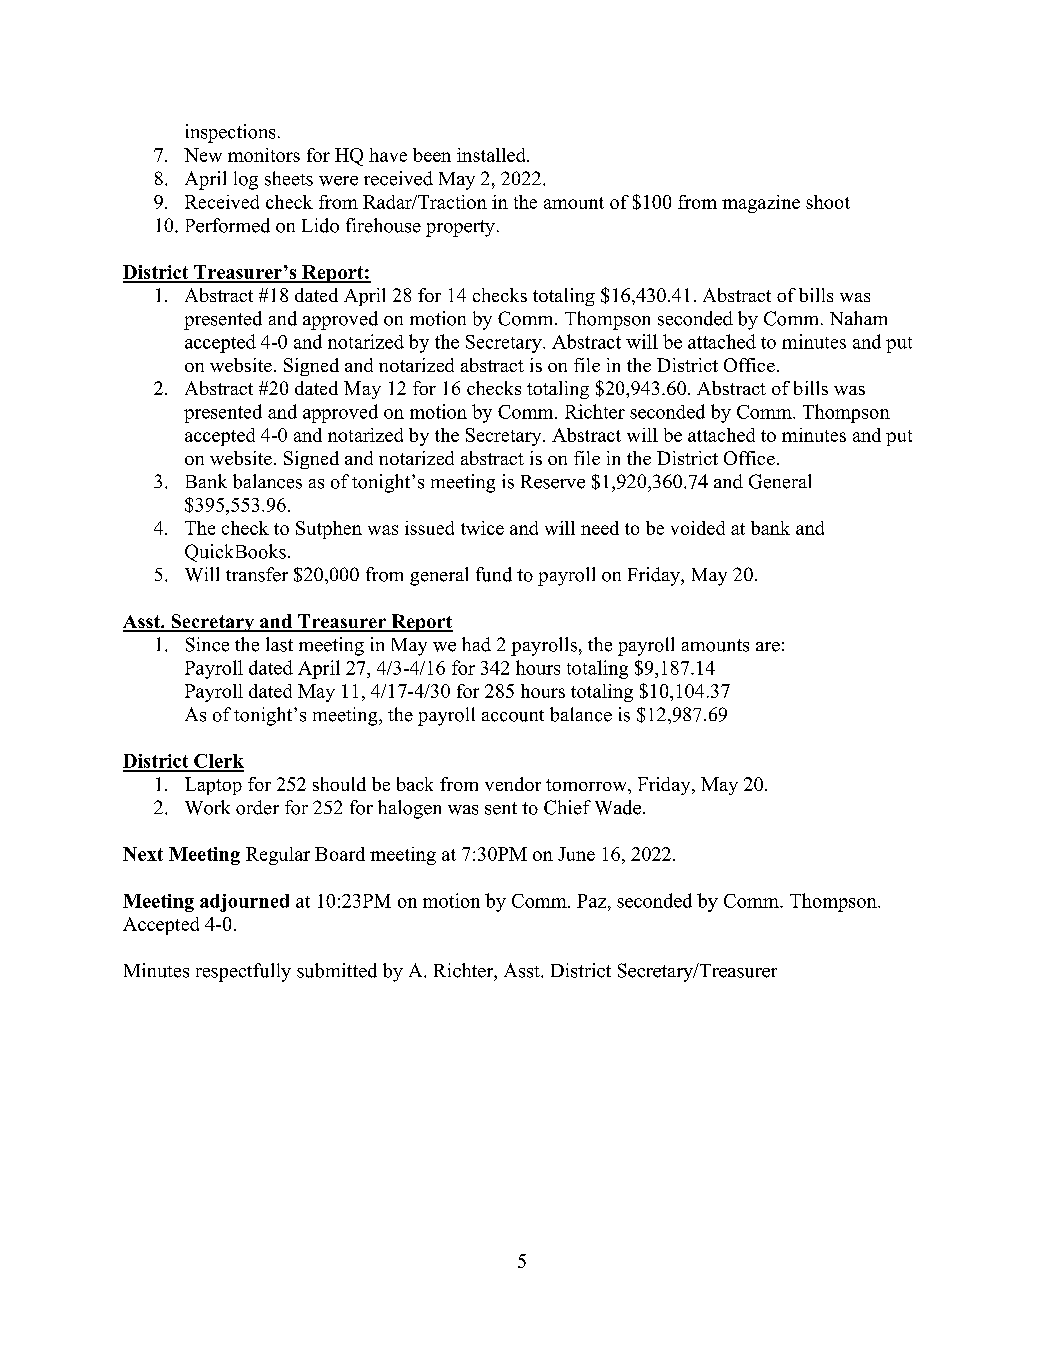 The width and height of the screenshot is (1044, 1351). I want to click on installed, so click(492, 155).
